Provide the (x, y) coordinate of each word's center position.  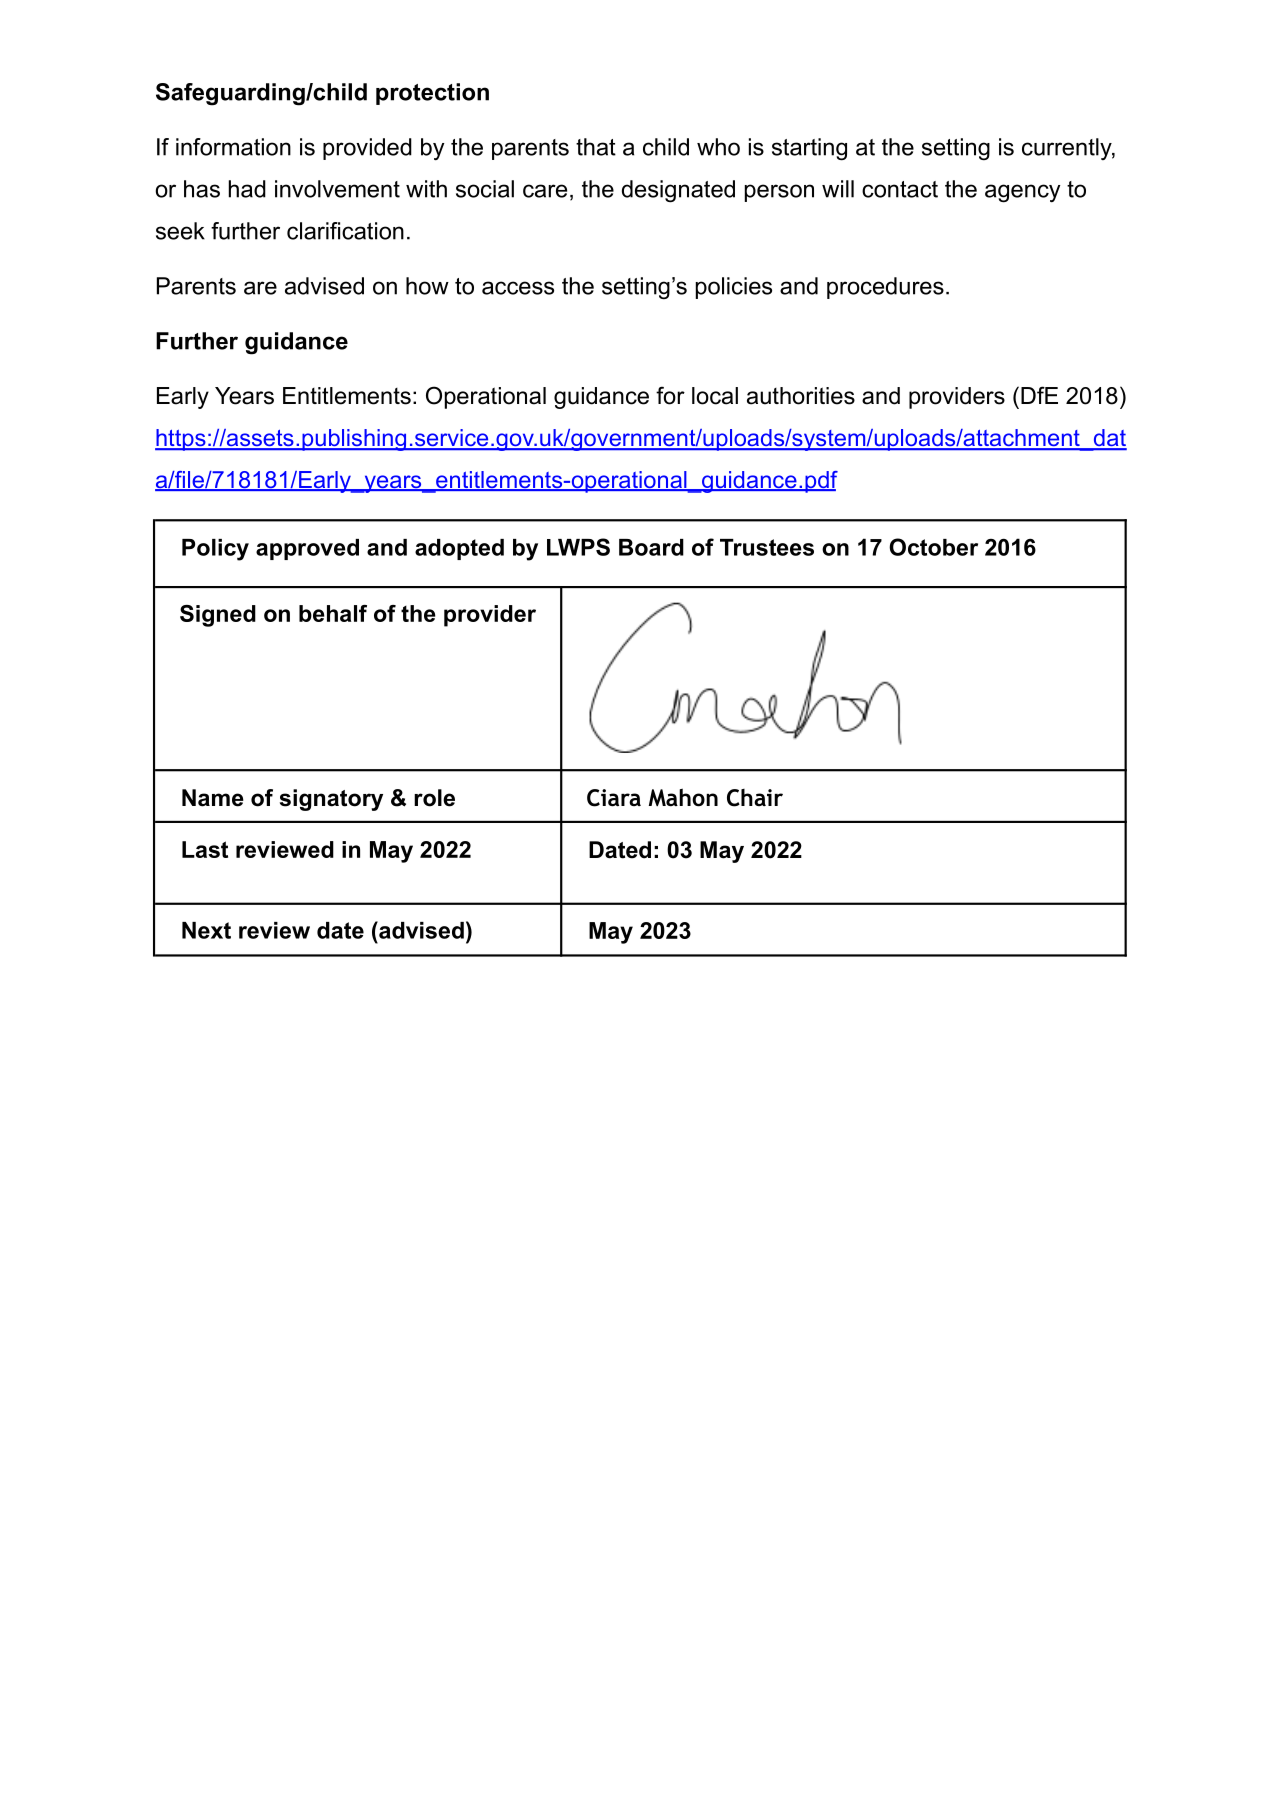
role (434, 798)
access (518, 288)
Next (206, 930)
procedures (885, 288)
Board (651, 547)
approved (307, 549)
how (427, 286)
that (596, 147)
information (233, 147)
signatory (331, 800)
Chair (755, 798)
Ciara (614, 798)
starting (809, 149)
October (933, 547)
